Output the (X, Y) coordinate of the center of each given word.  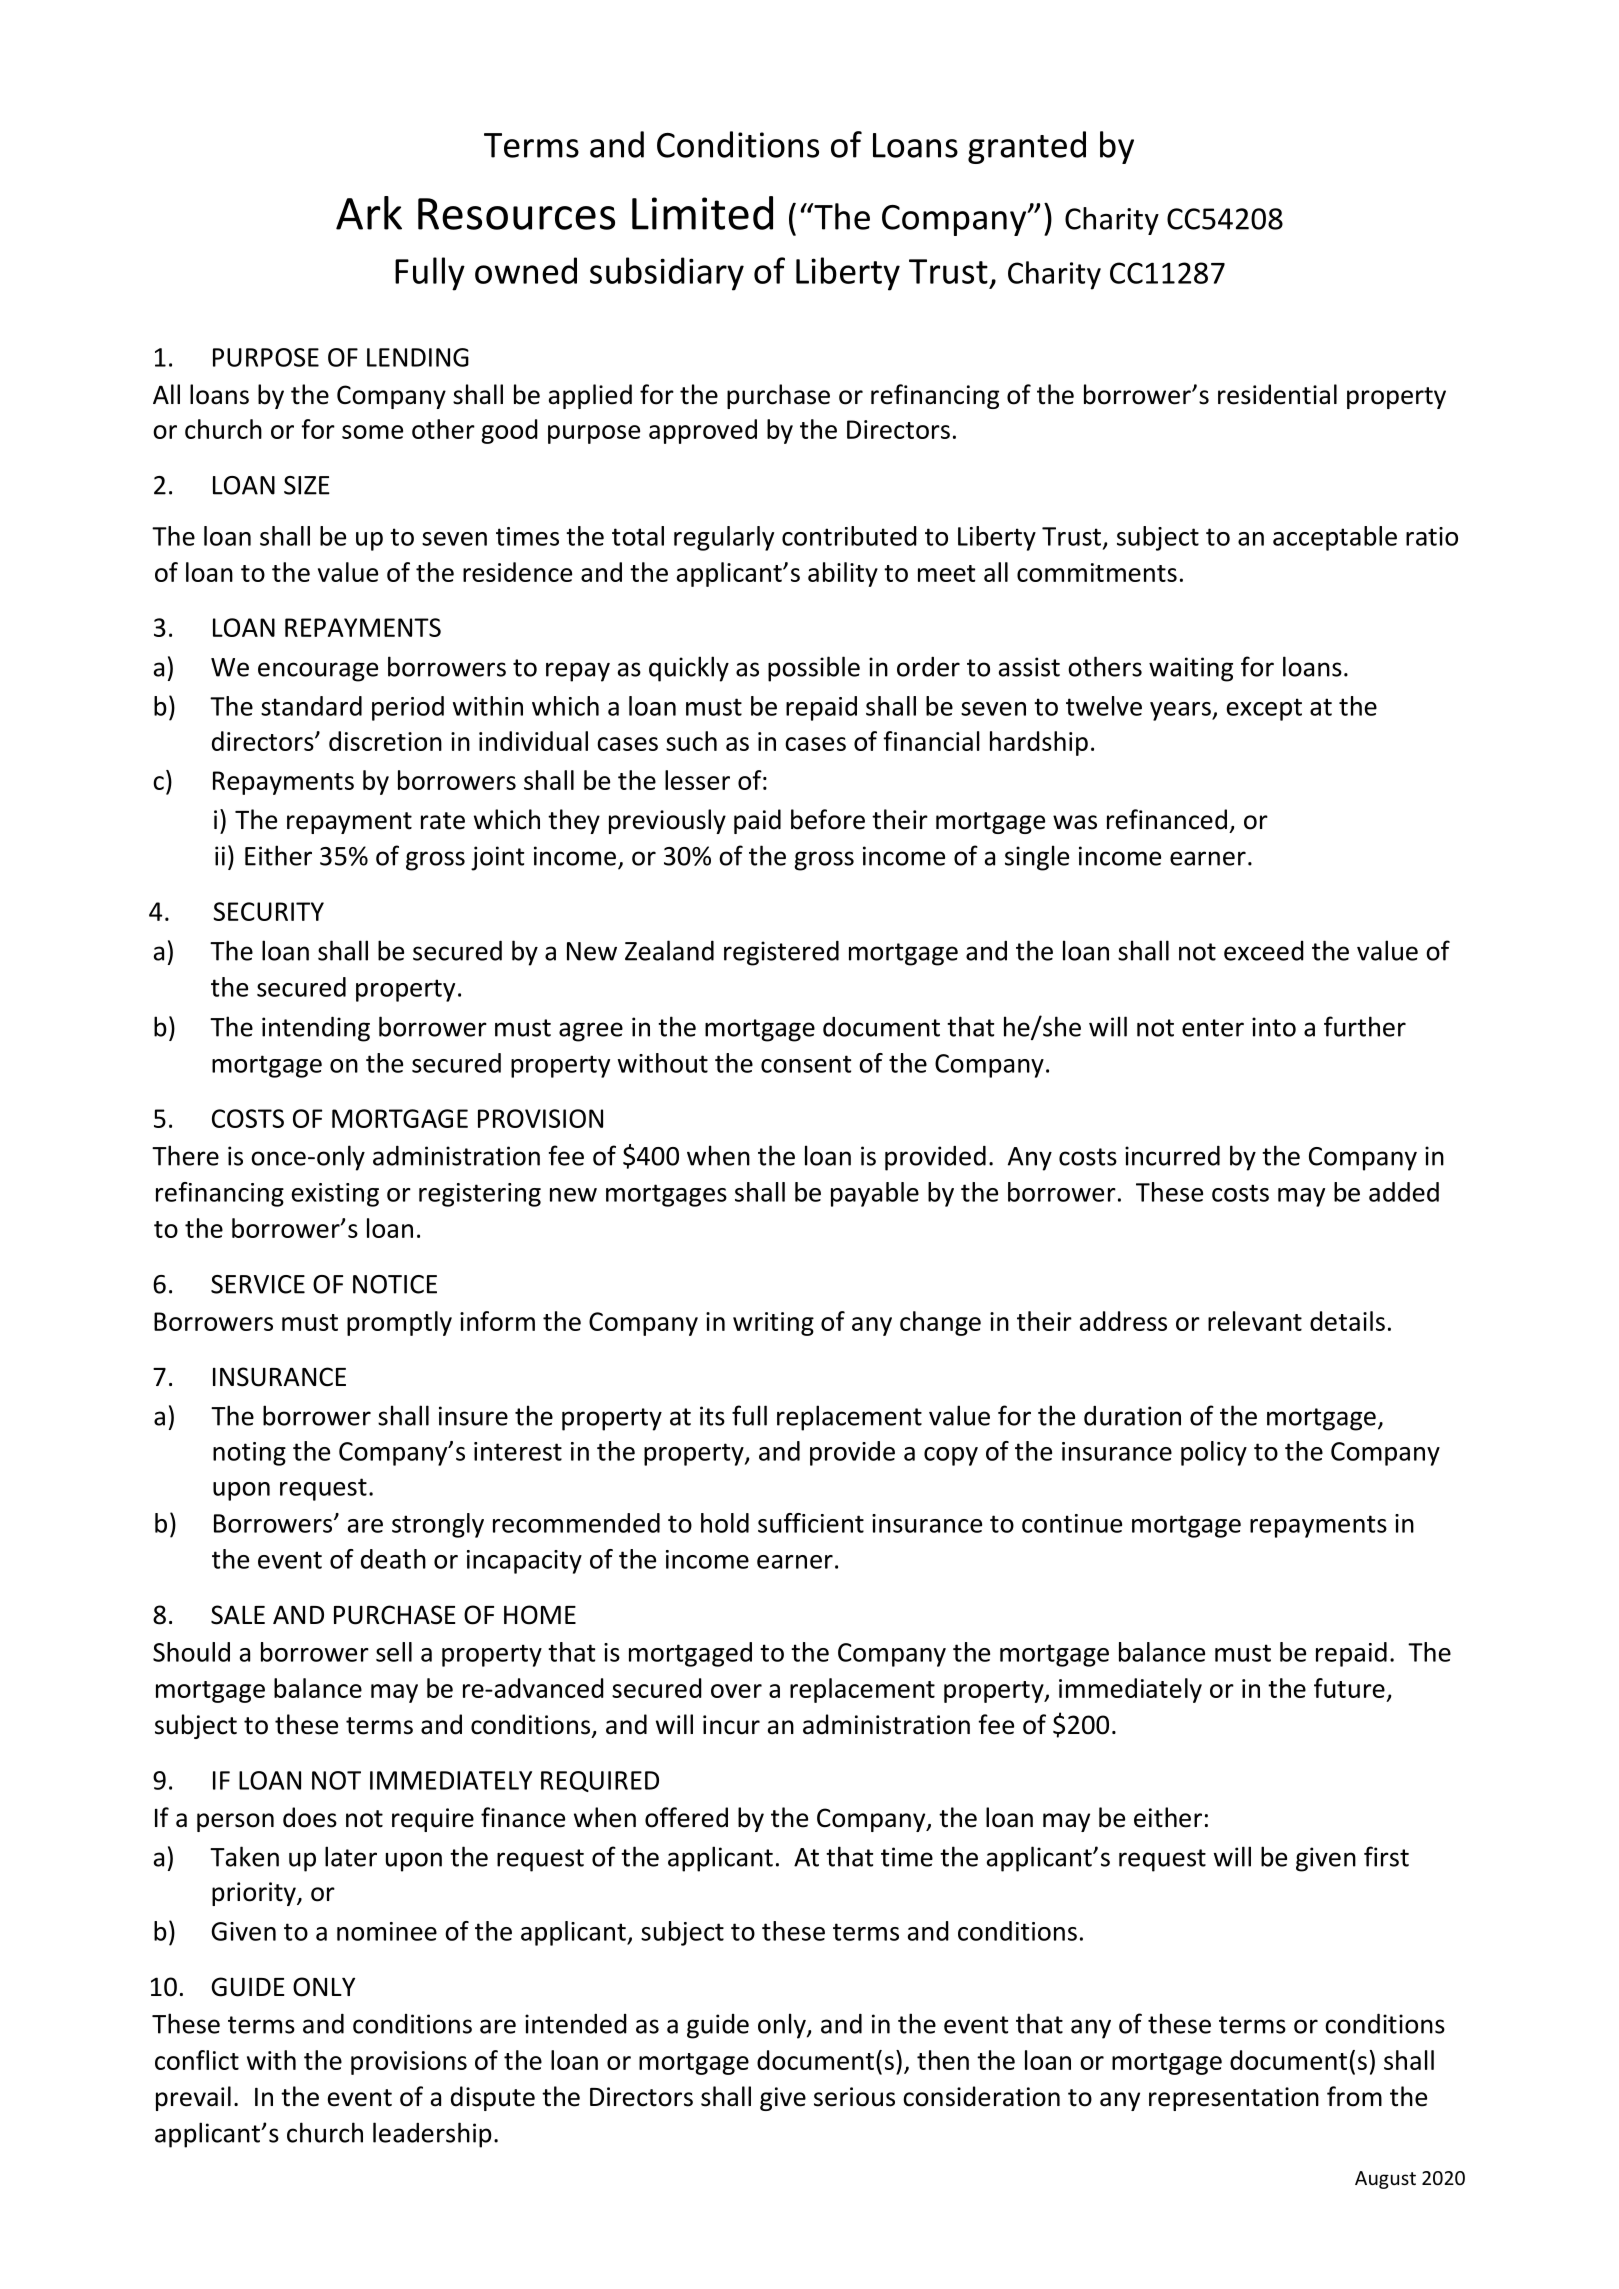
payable (875, 1194)
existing (335, 1195)
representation (1234, 2099)
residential (1277, 394)
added (1404, 1192)
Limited (702, 213)
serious (854, 2097)
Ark (369, 213)
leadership (432, 2135)
